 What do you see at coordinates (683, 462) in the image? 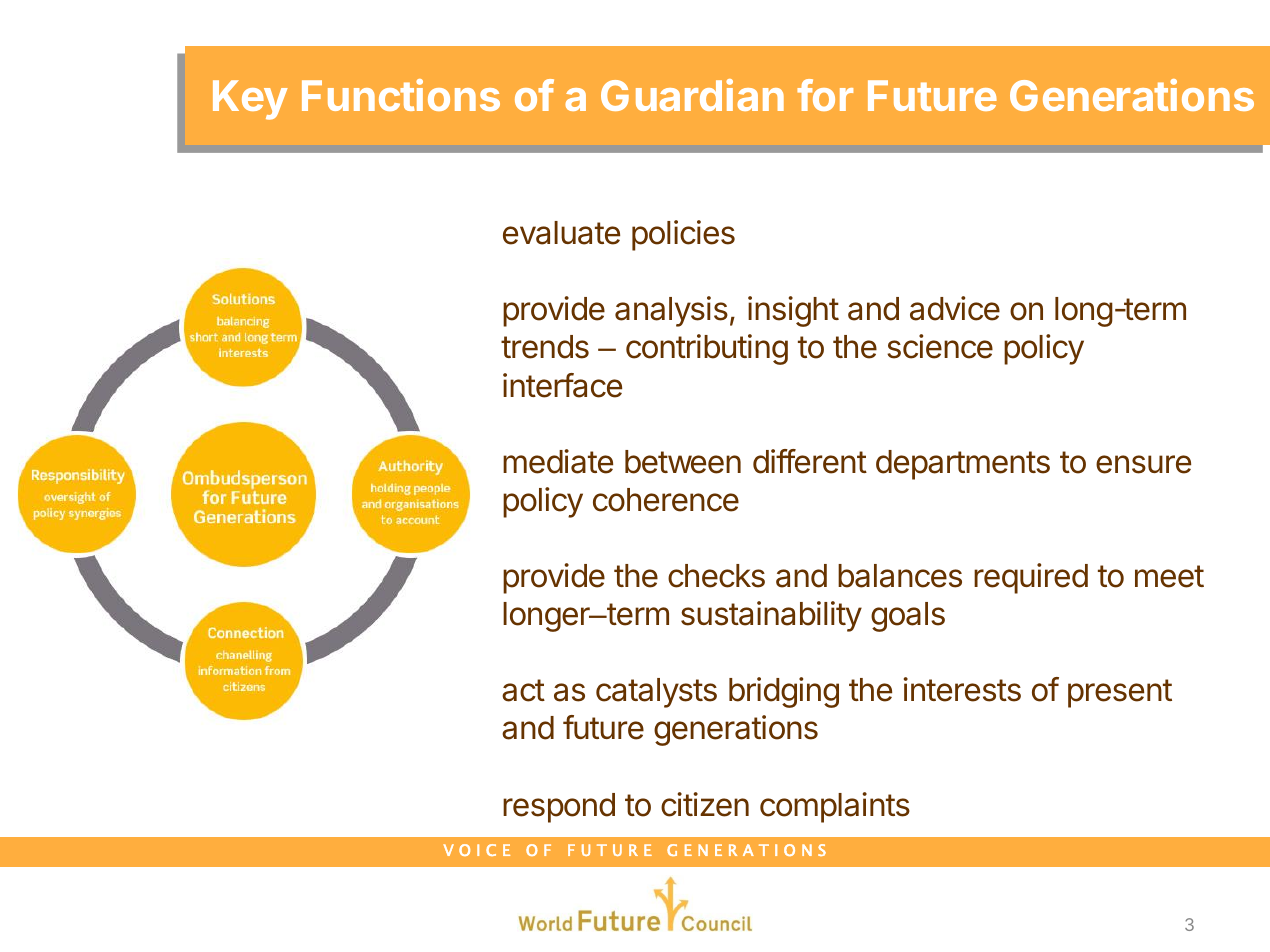
I see `between` at bounding box center [683, 462].
